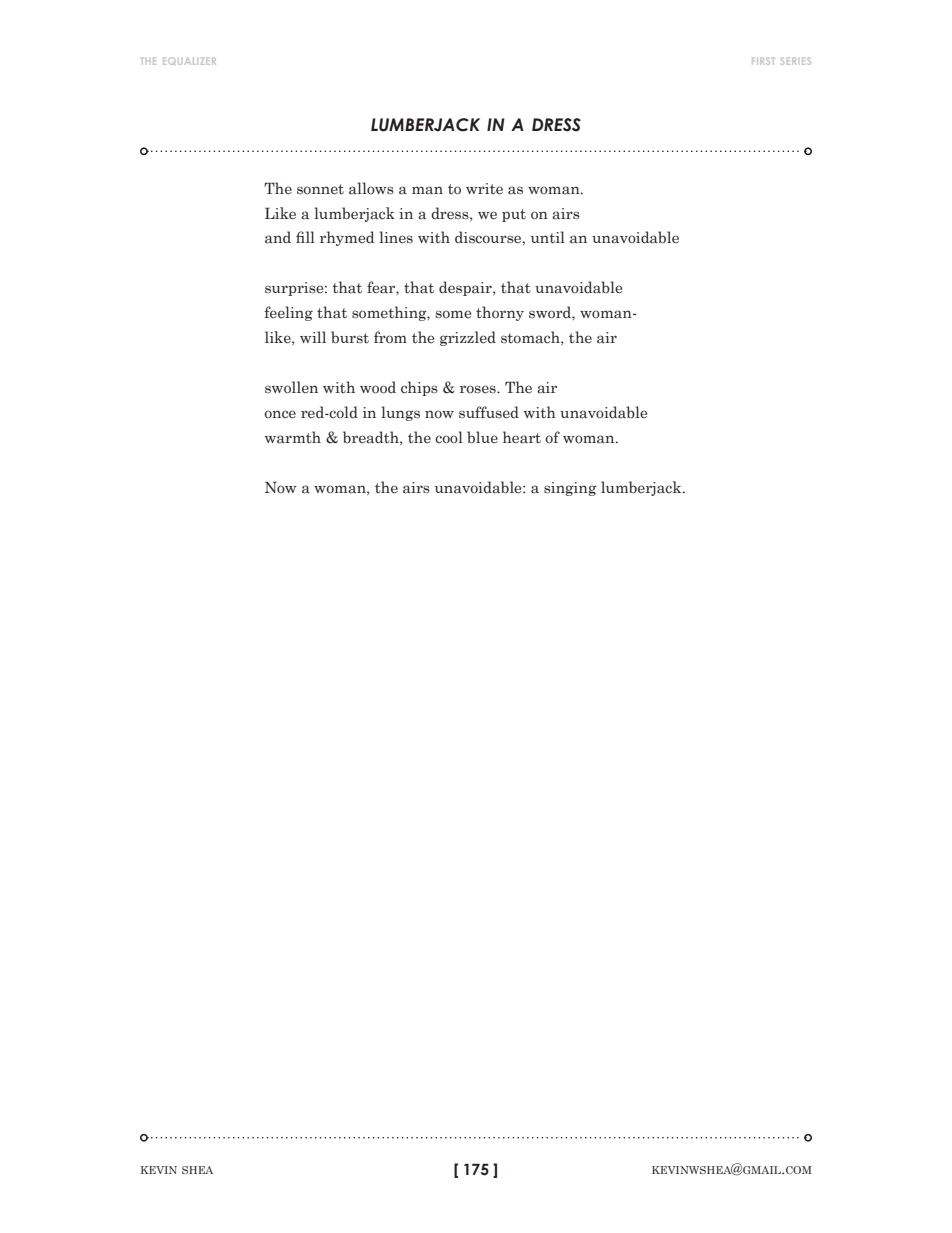 The height and width of the screenshot is (1233, 952). What do you see at coordinates (796, 61) in the screenshot?
I see `series` at bounding box center [796, 61].
